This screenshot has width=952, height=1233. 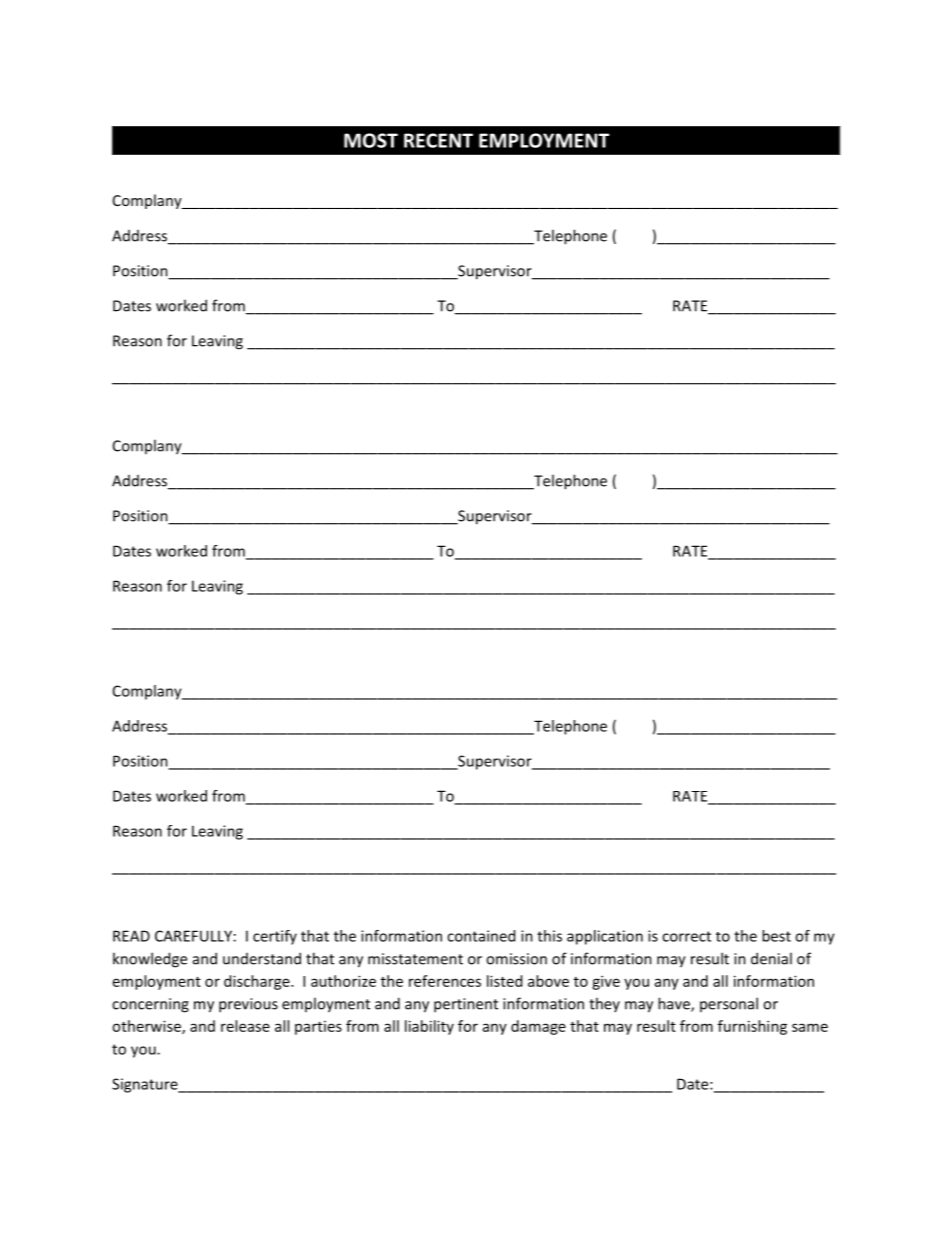 What do you see at coordinates (481, 936) in the screenshot?
I see `contained` at bounding box center [481, 936].
